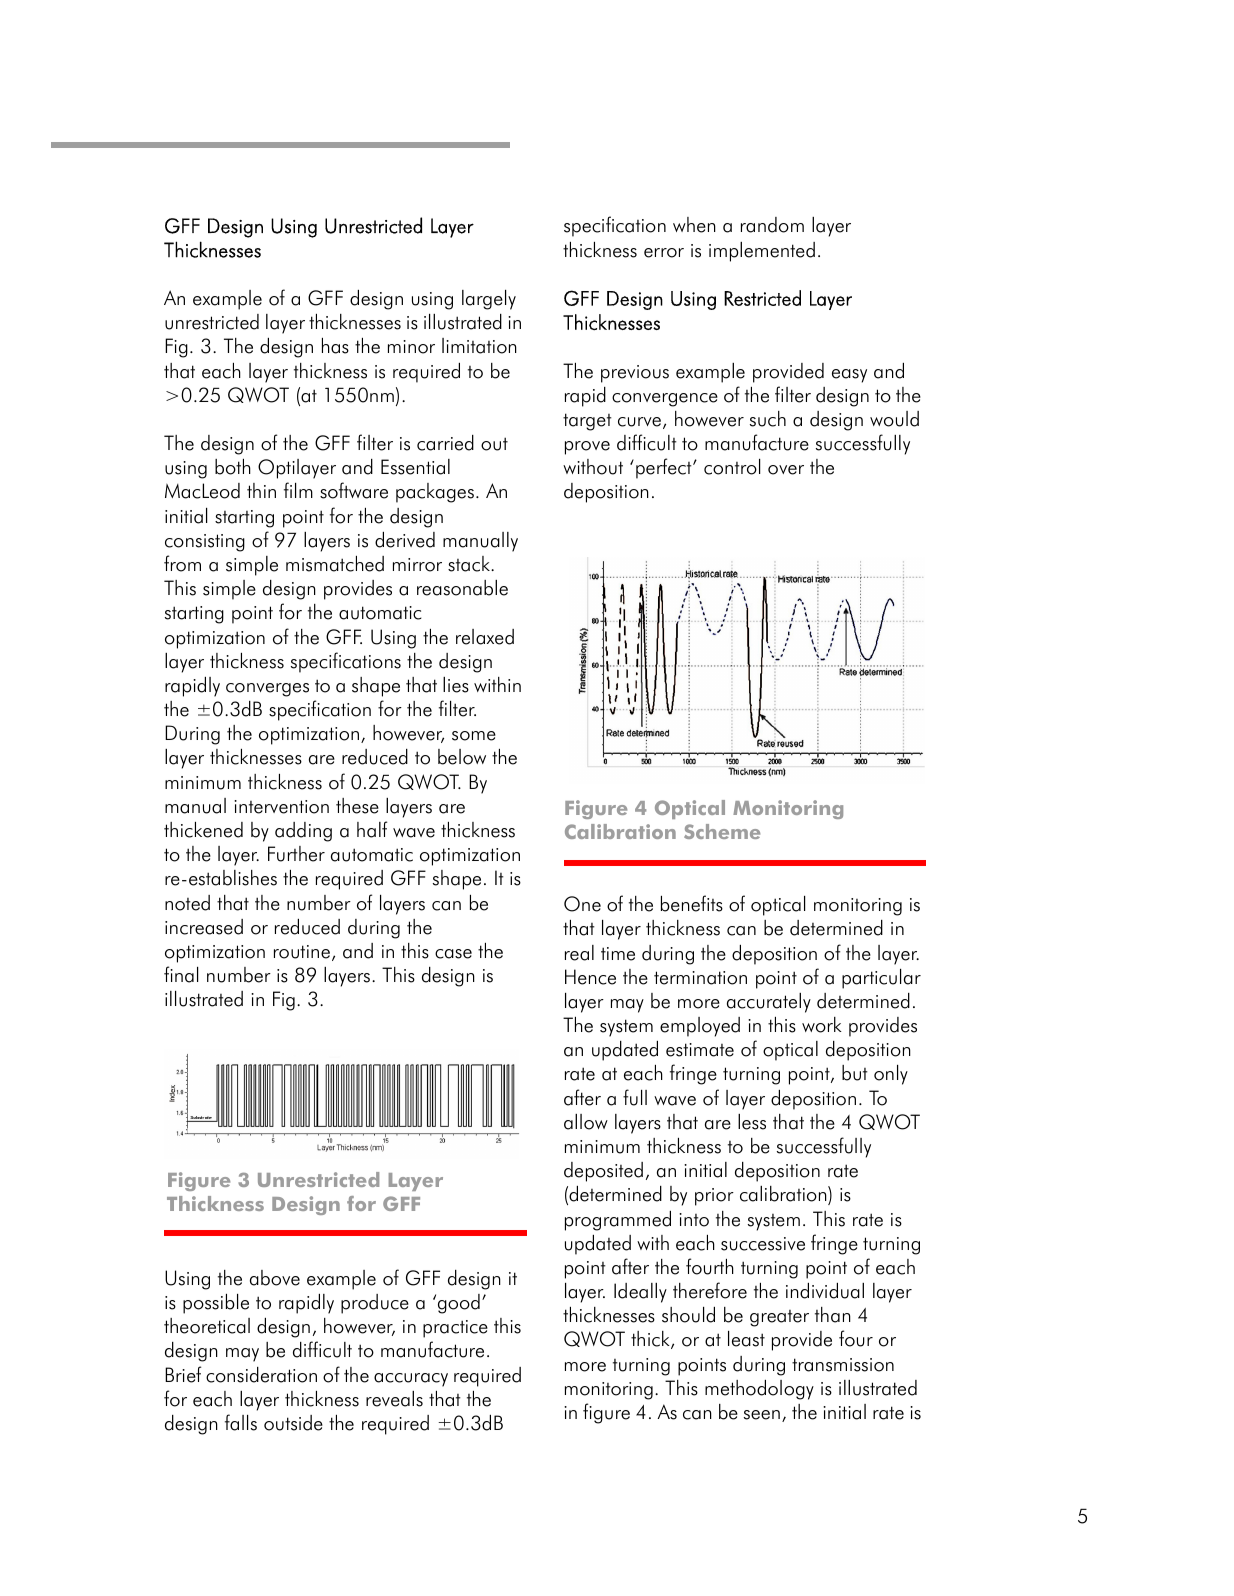 The image size is (1234, 1596). I want to click on Hence, so click(590, 977).
